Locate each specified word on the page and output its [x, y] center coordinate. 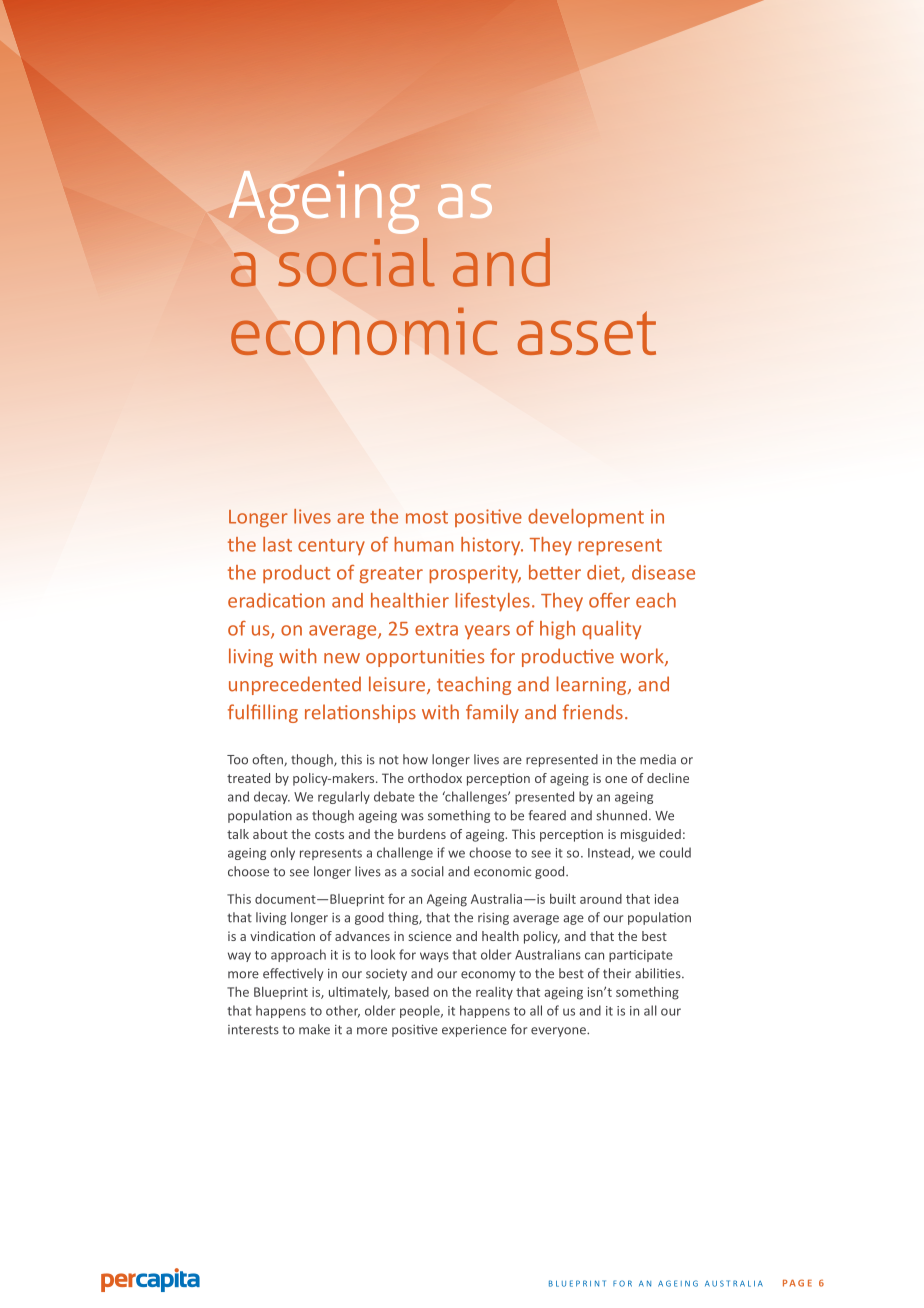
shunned [621, 815]
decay [272, 797]
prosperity [475, 574]
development [586, 518]
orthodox [435, 778]
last [277, 544]
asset [587, 333]
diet [604, 573]
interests [253, 1030]
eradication [276, 600]
